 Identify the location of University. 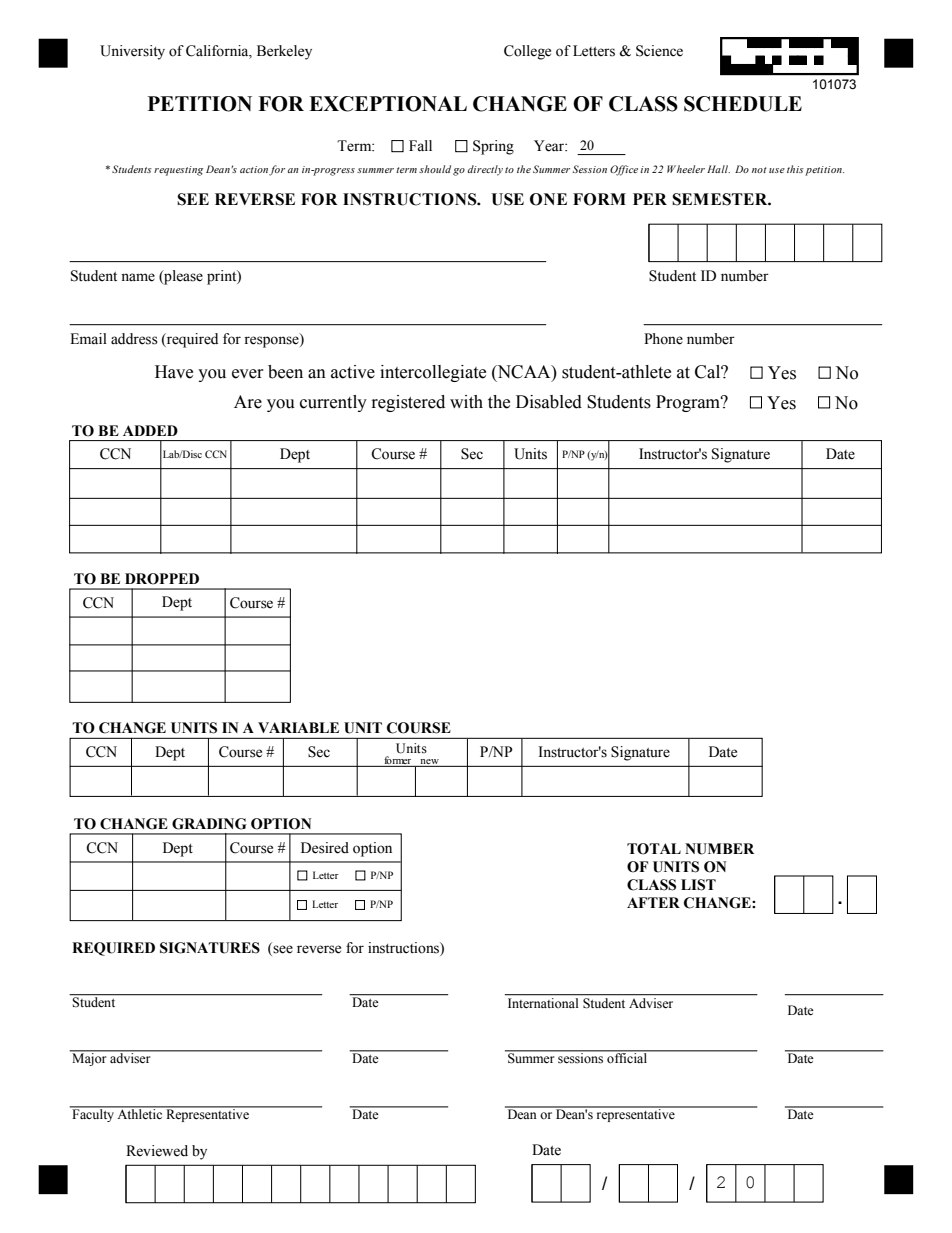
(132, 52).
